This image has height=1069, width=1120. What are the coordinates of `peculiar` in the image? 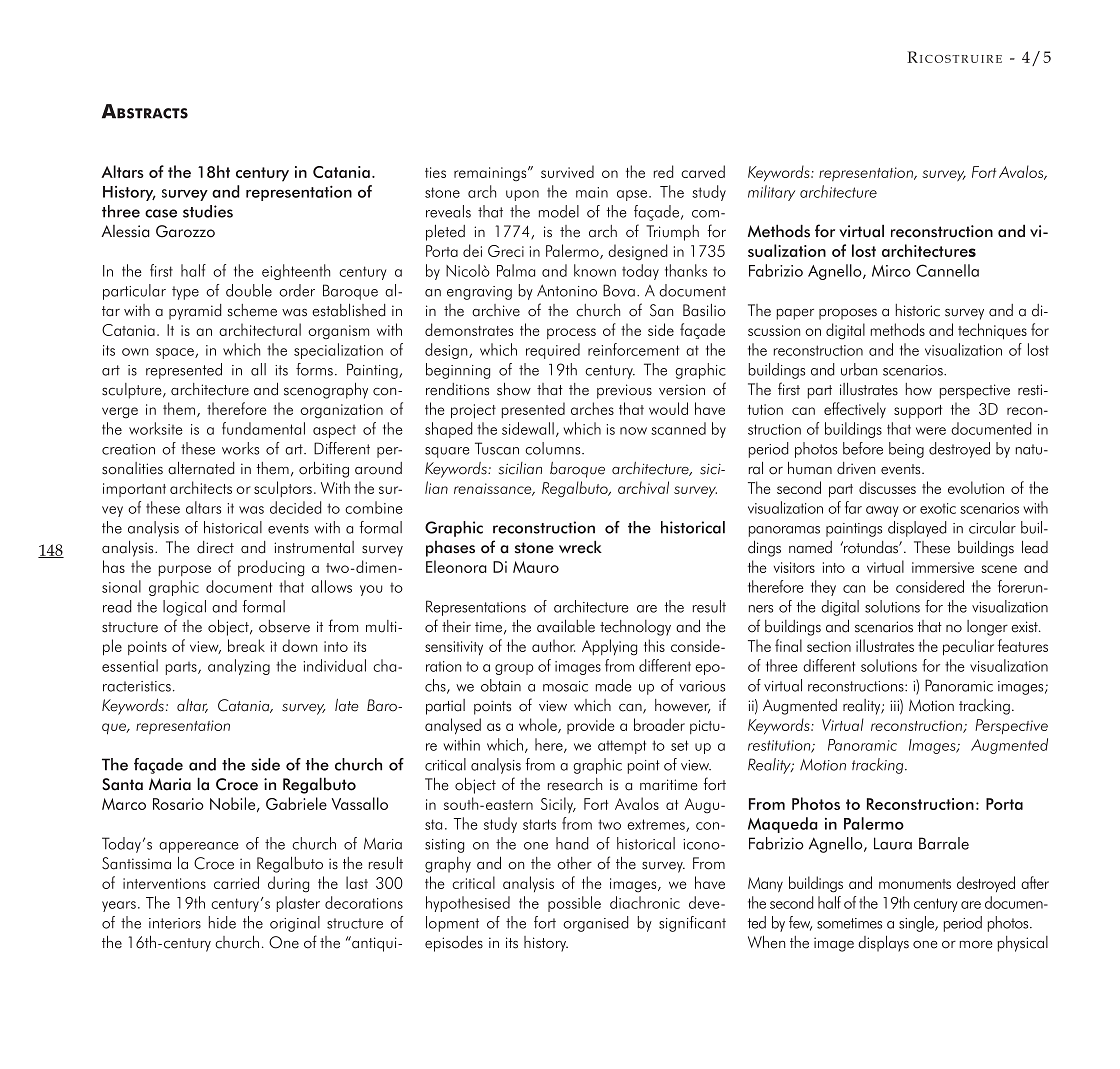 It's located at (968, 647).
